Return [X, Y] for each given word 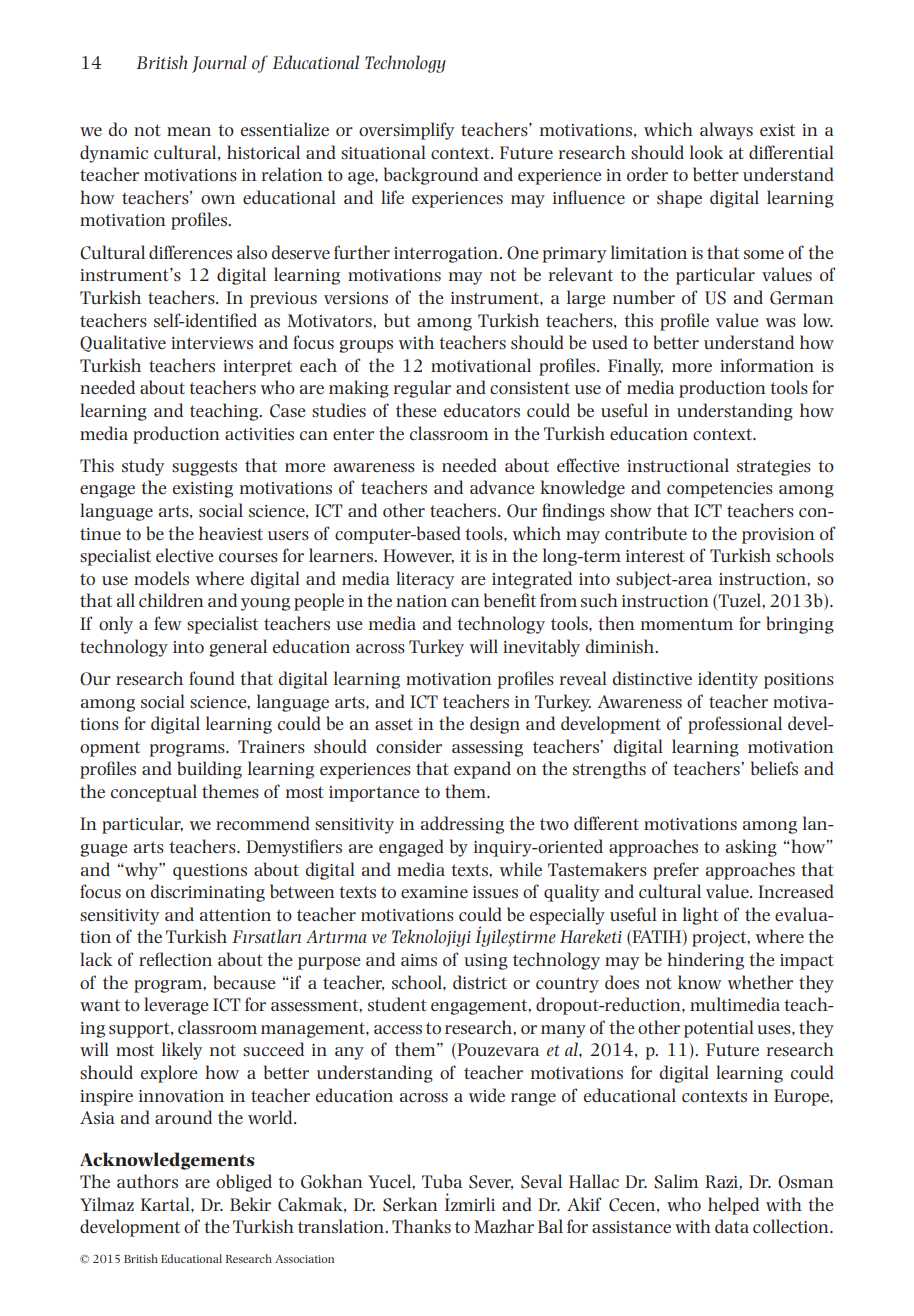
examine [434, 892]
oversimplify [406, 131]
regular [422, 389]
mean [189, 131]
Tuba [442, 1181]
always [726, 131]
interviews [212, 343]
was [781, 322]
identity [728, 680]
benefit [510, 600]
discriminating [208, 893]
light [701, 916]
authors [147, 1181]
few [168, 623]
